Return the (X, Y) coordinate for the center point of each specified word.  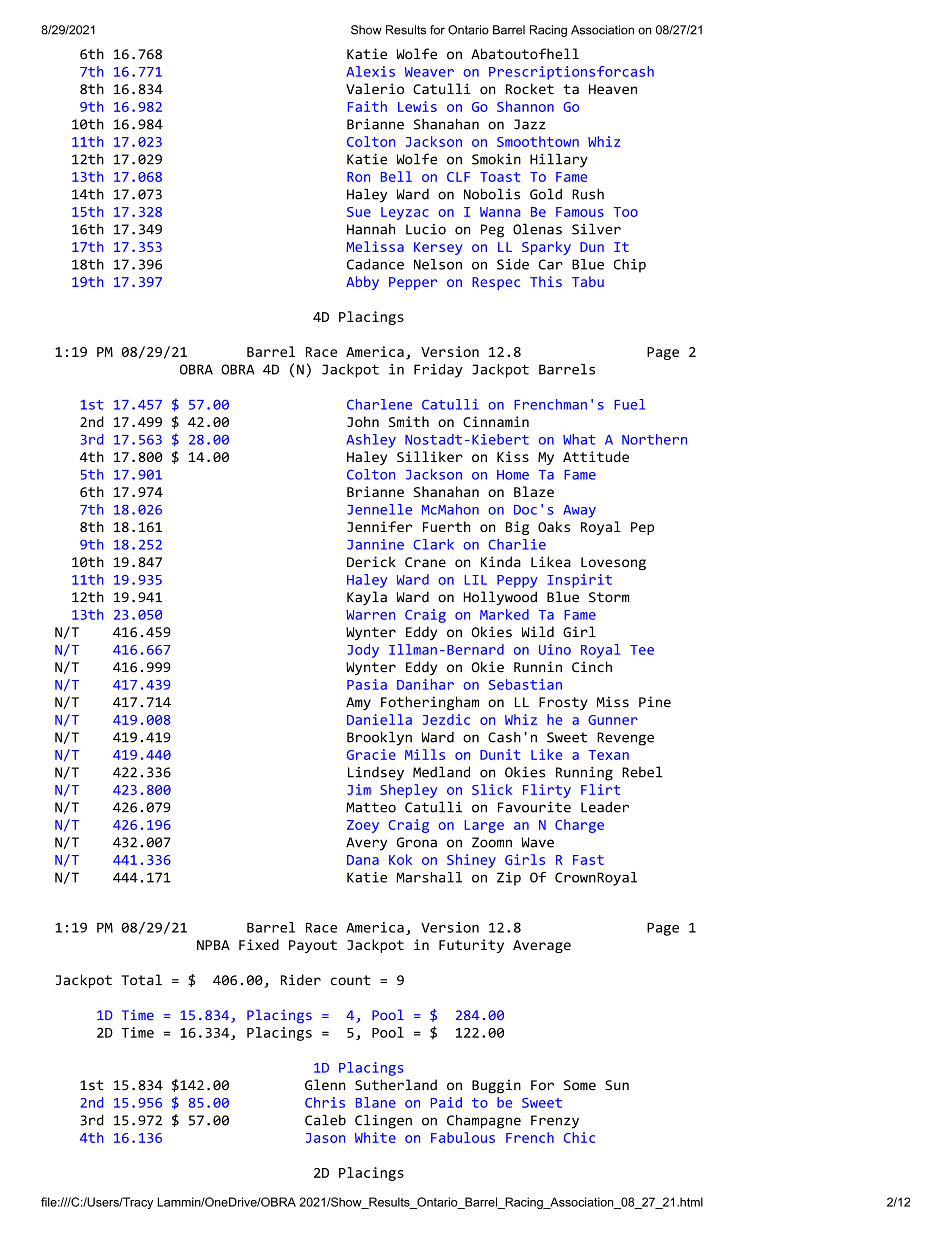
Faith (367, 106)
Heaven (613, 89)
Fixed (259, 944)
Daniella (379, 719)
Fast (588, 860)
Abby (362, 283)
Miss (613, 702)
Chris (325, 1102)
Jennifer (379, 526)
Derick (371, 562)
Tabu (588, 281)
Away (579, 511)
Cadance (375, 264)
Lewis (417, 106)
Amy (358, 703)
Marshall (429, 877)
